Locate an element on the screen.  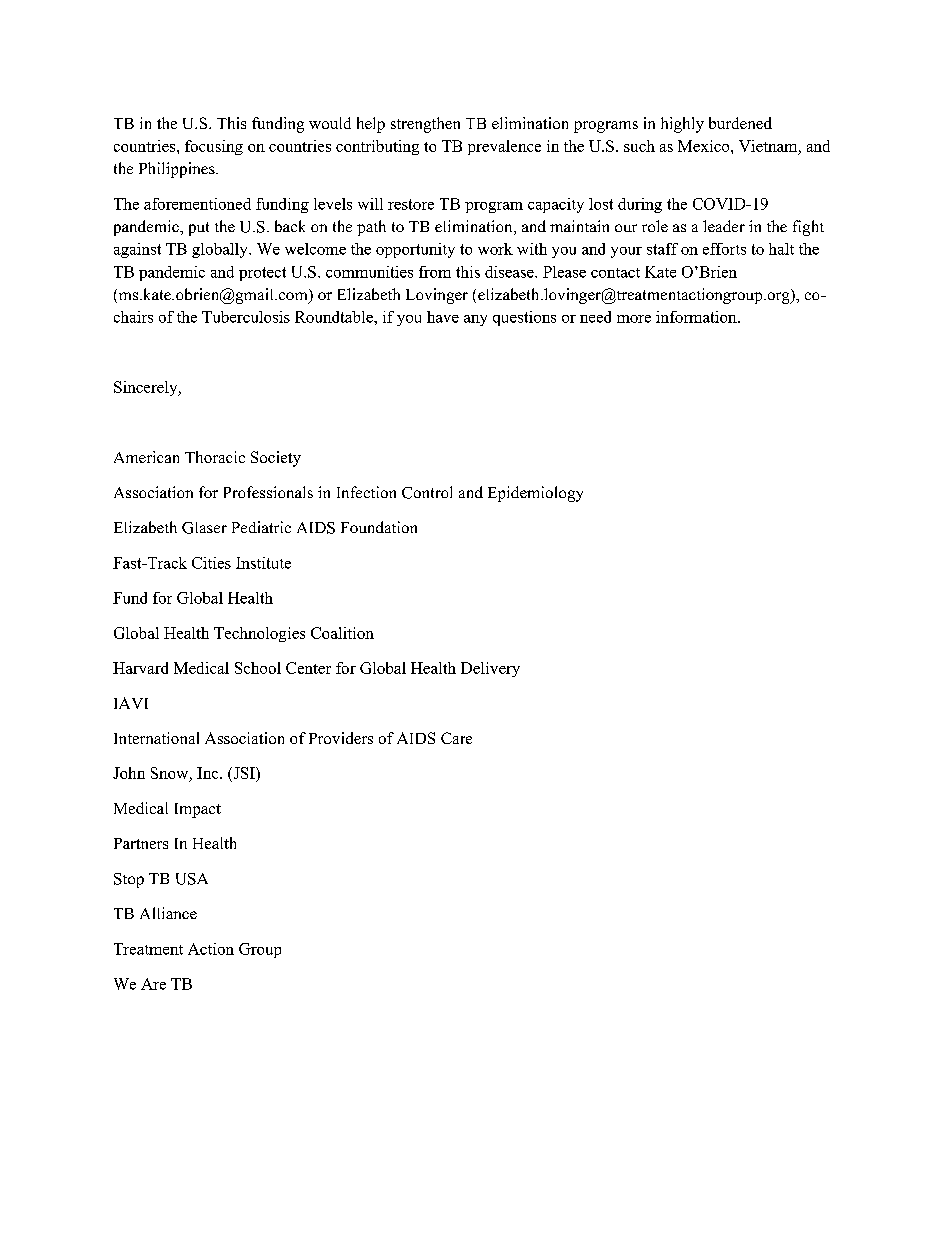
Mexico is located at coordinates (705, 146).
